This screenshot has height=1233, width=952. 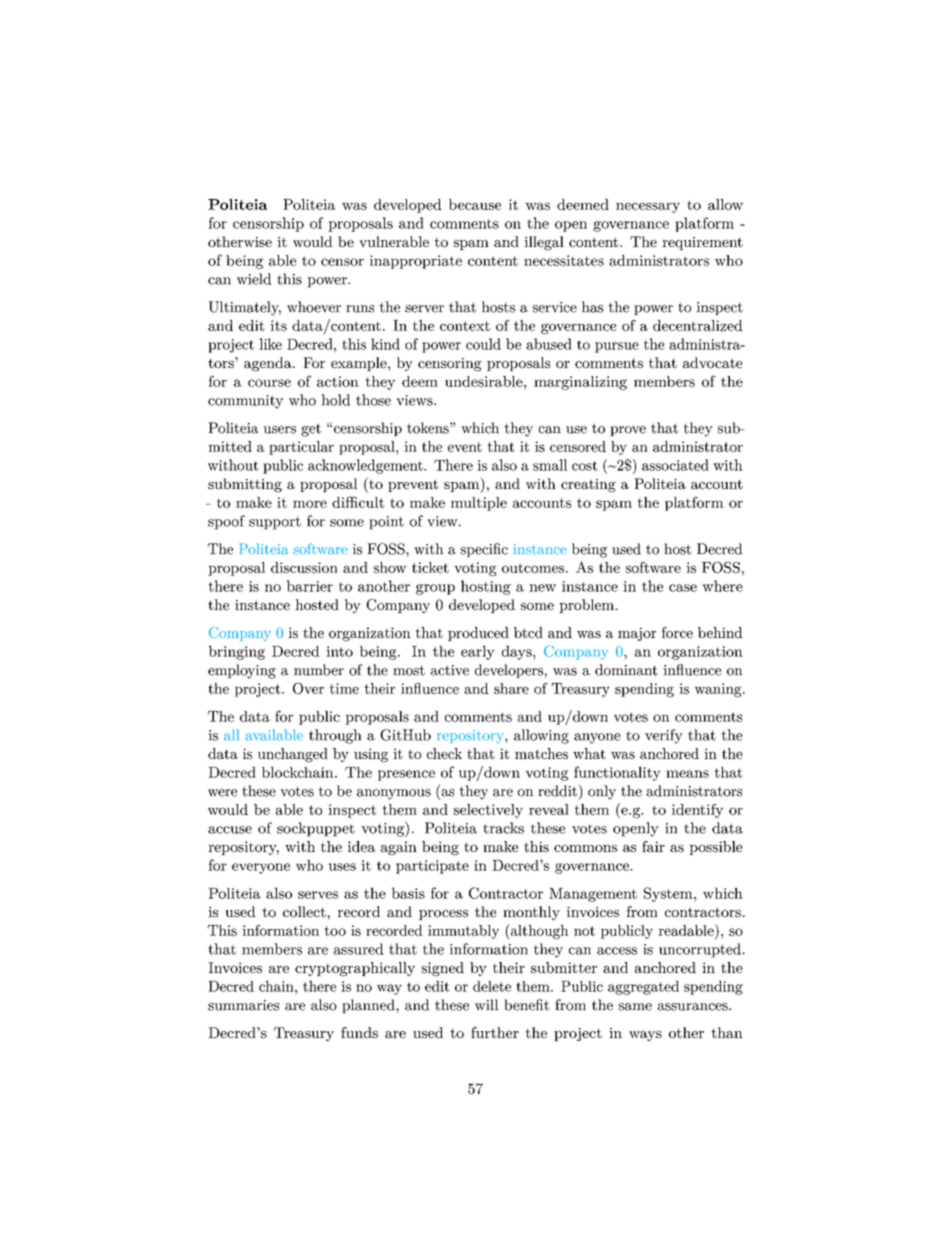 I want to click on associated, so click(x=675, y=465).
